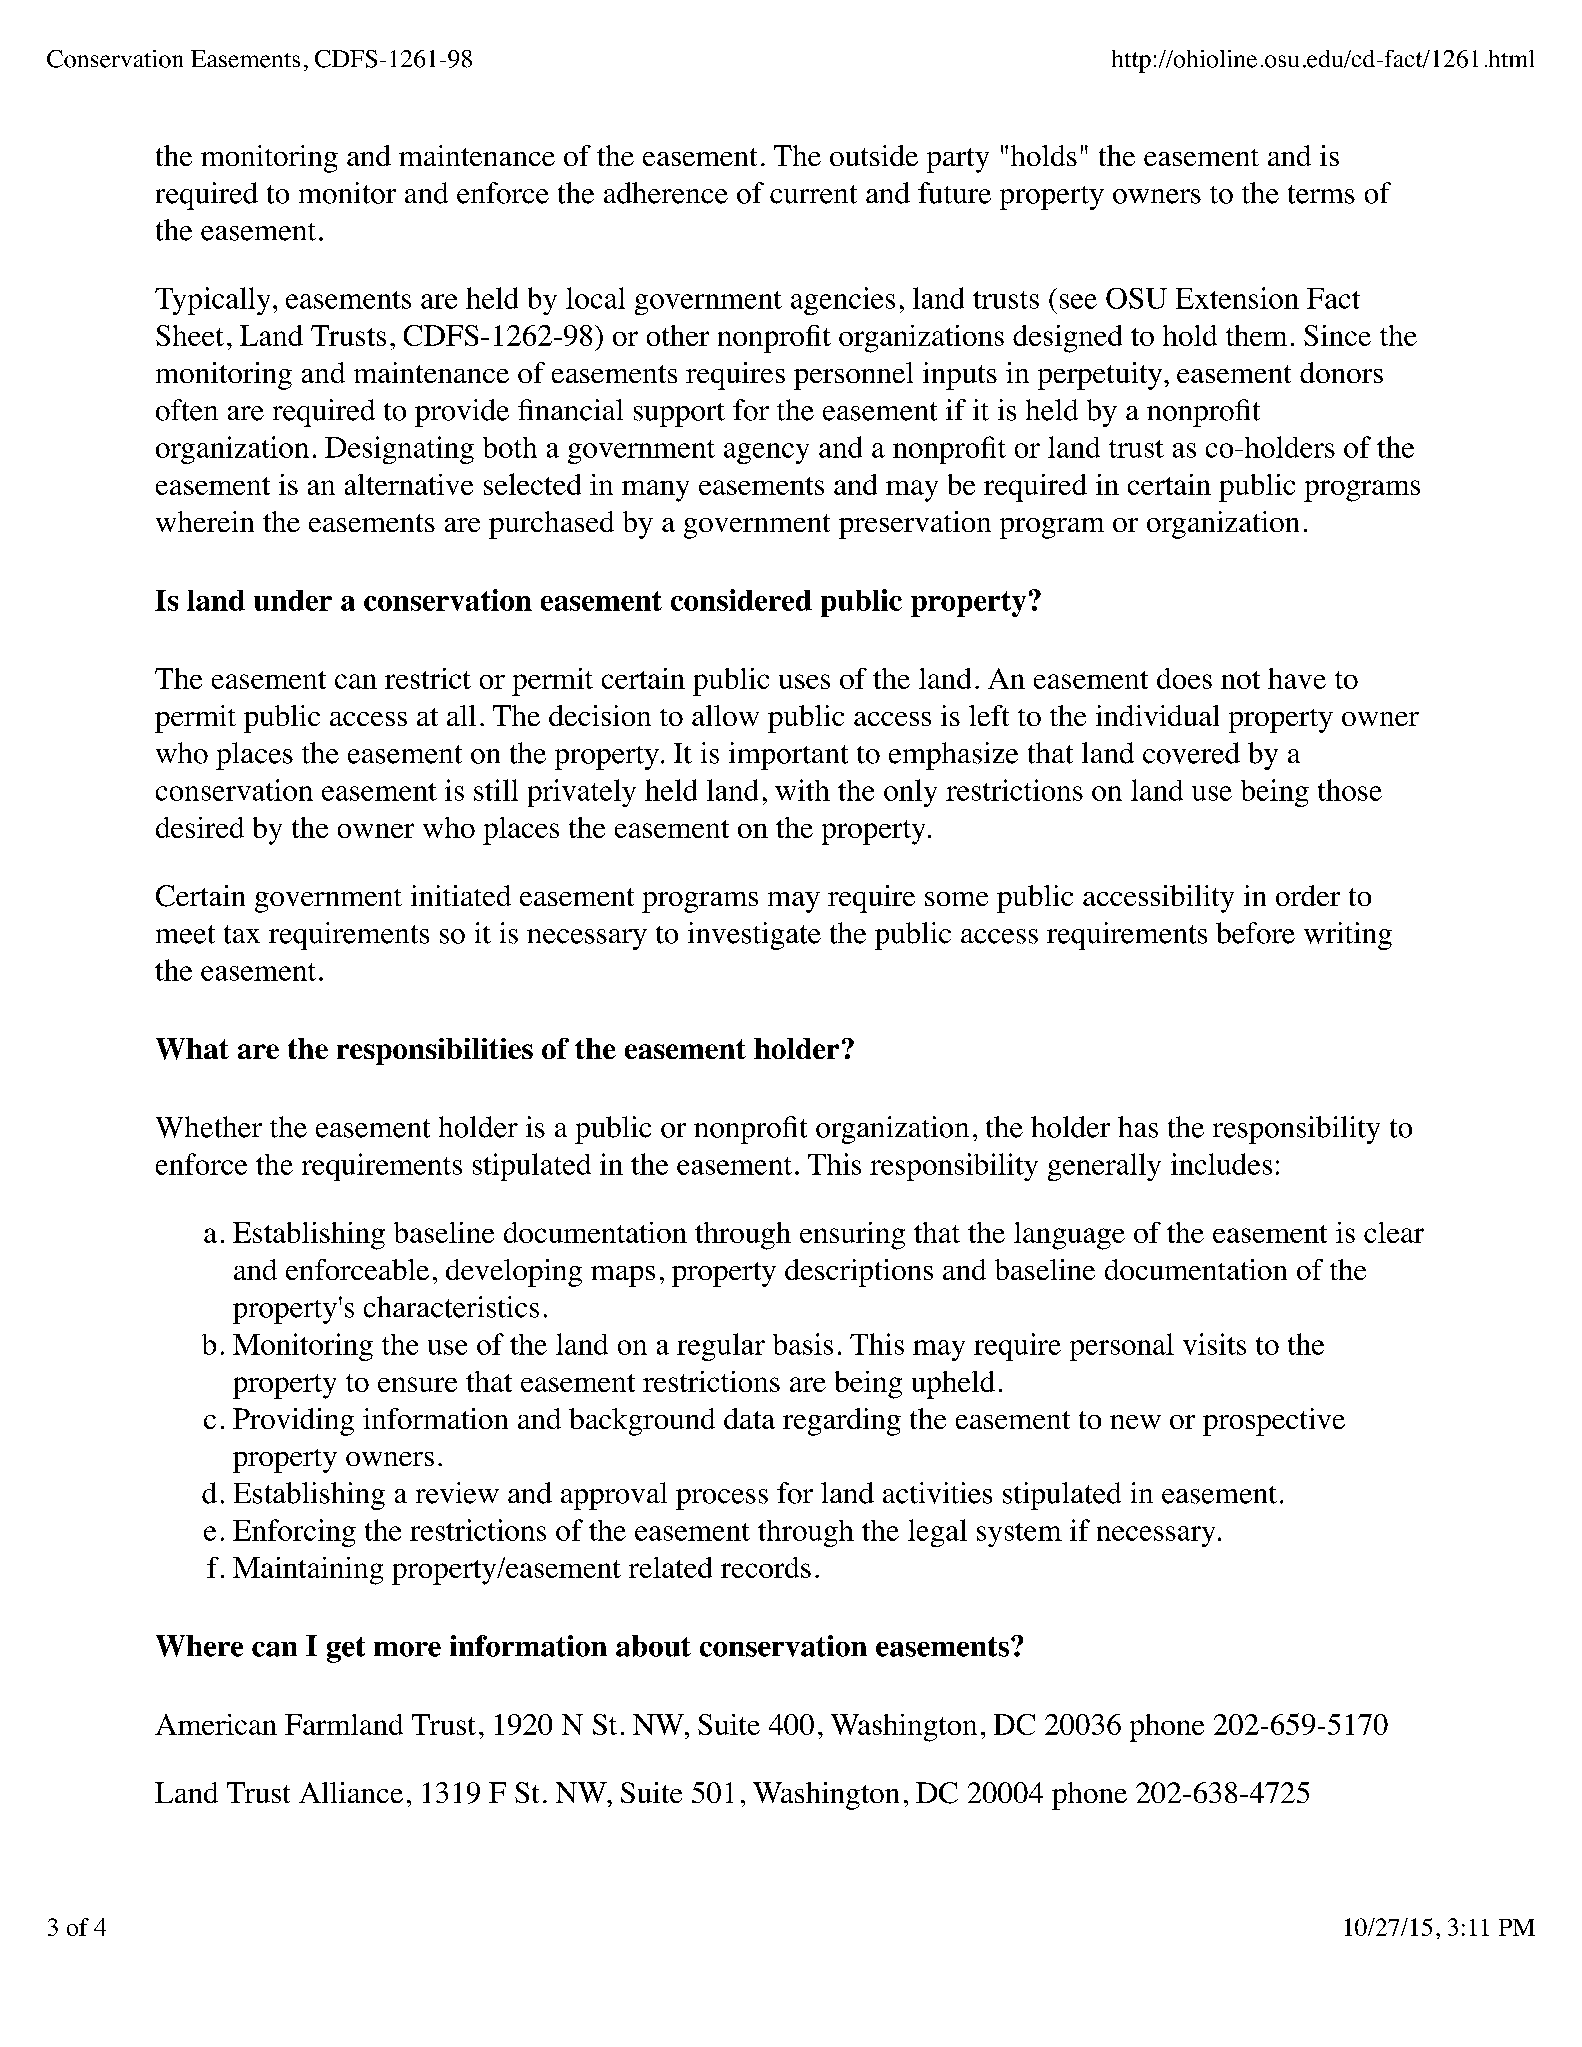  What do you see at coordinates (653, 1646) in the image?
I see `about` at bounding box center [653, 1646].
